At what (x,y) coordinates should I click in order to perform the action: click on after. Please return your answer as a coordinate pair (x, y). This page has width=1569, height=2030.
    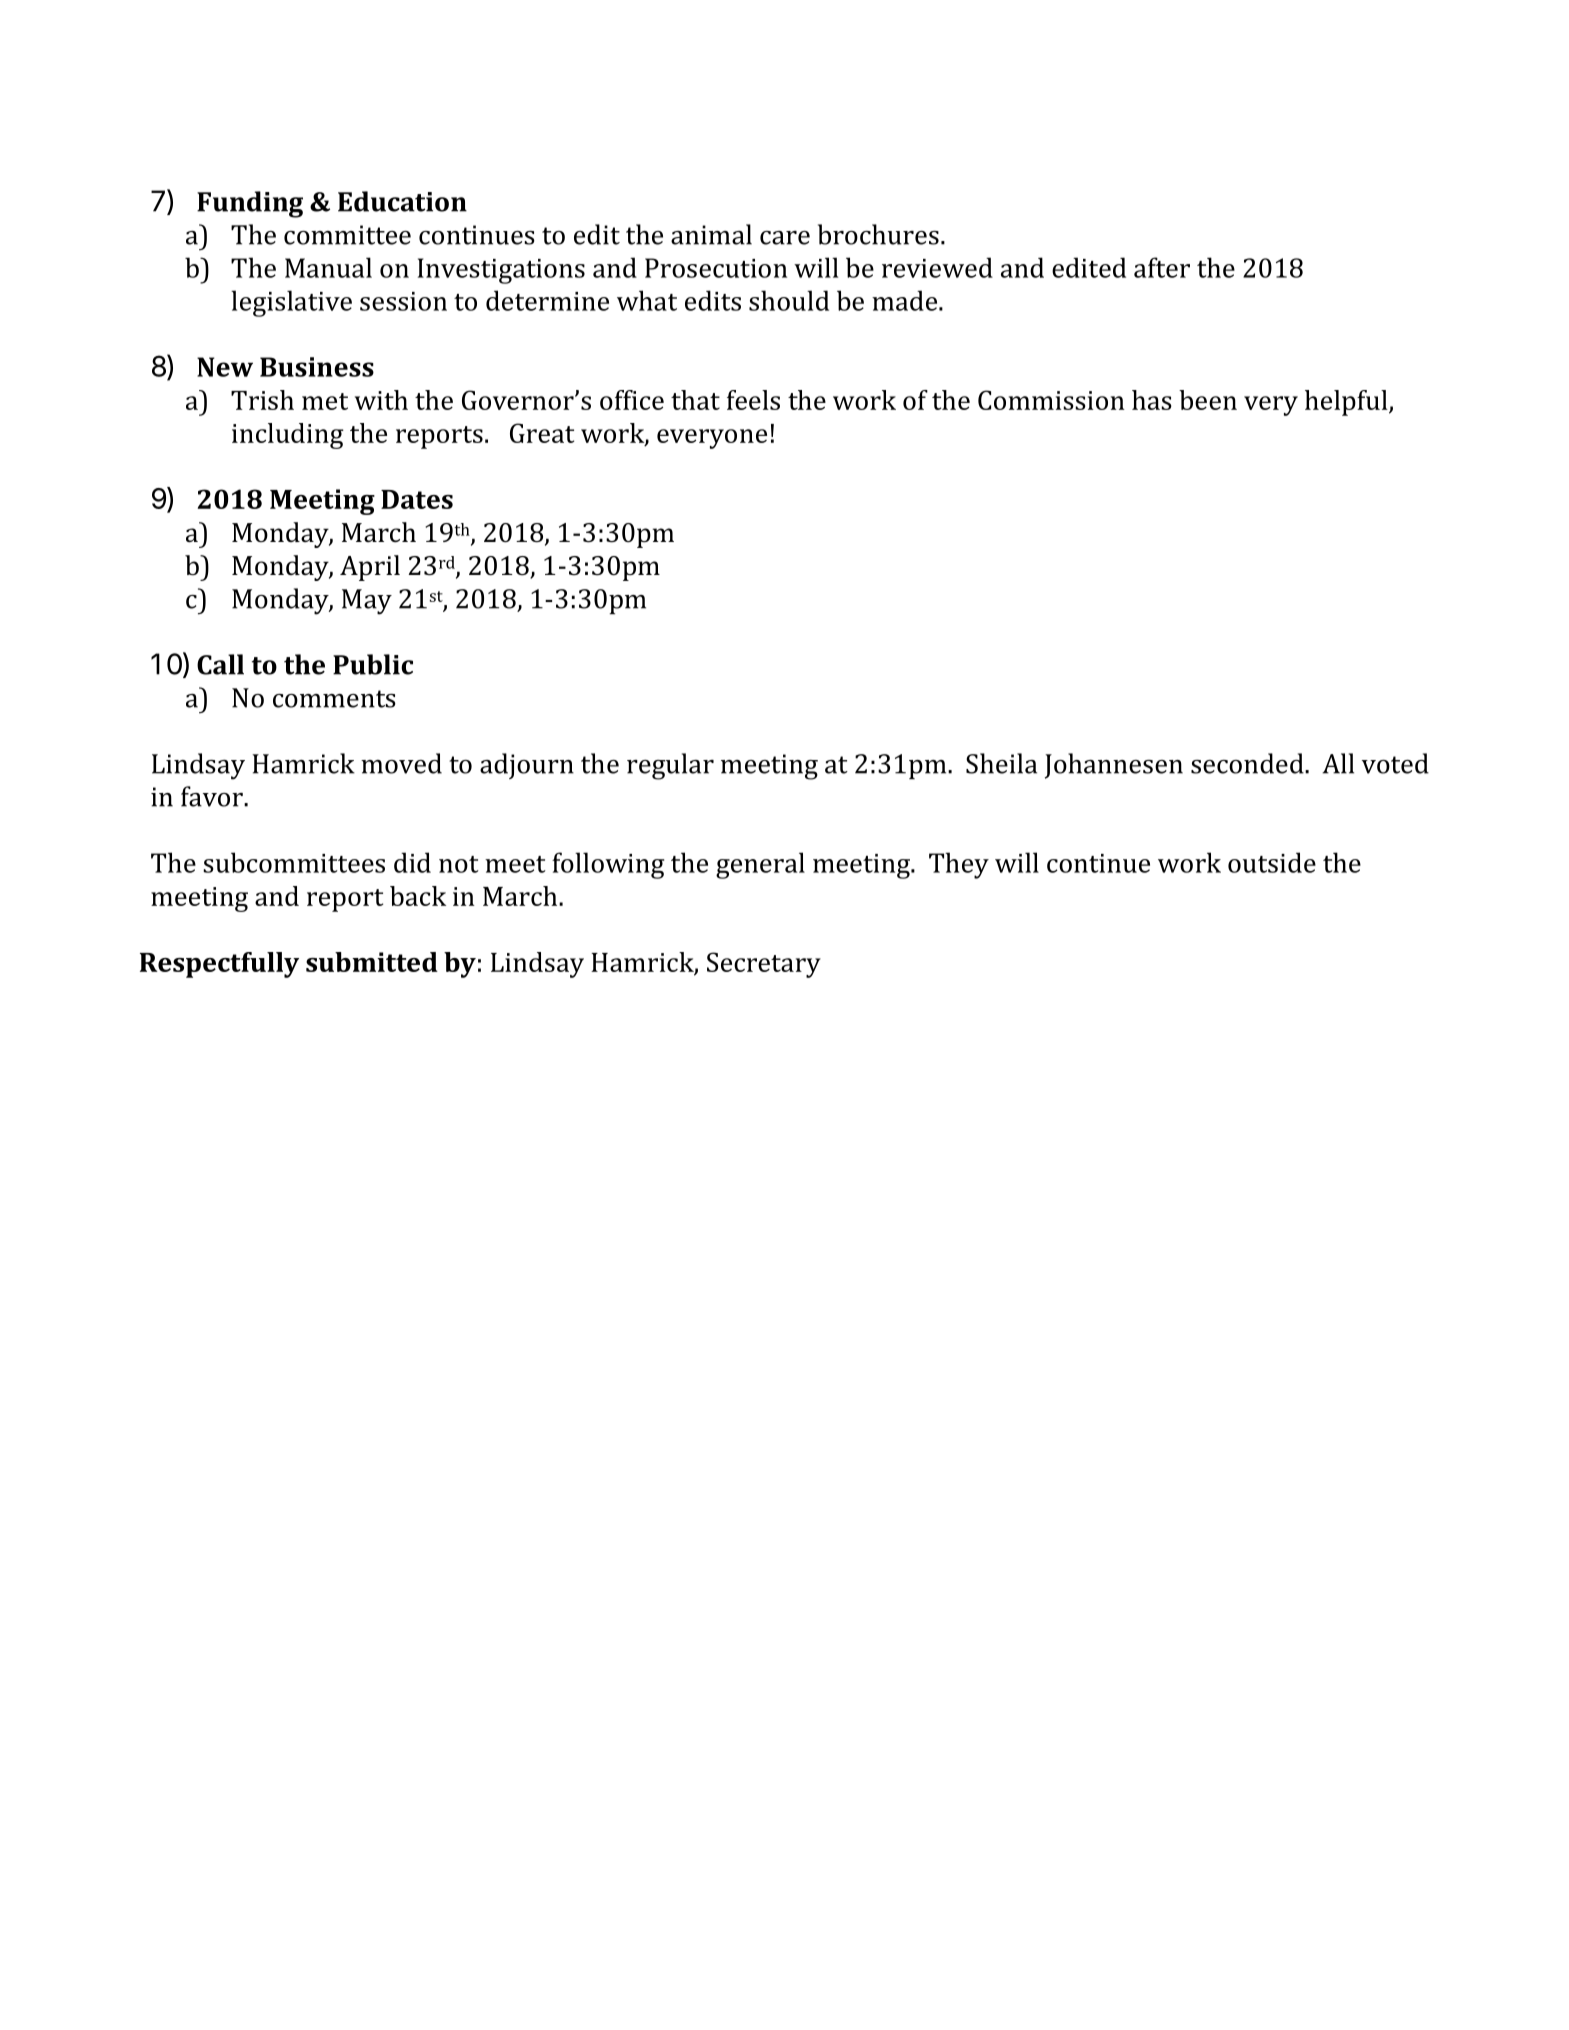
    Looking at the image, I should click on (1162, 267).
